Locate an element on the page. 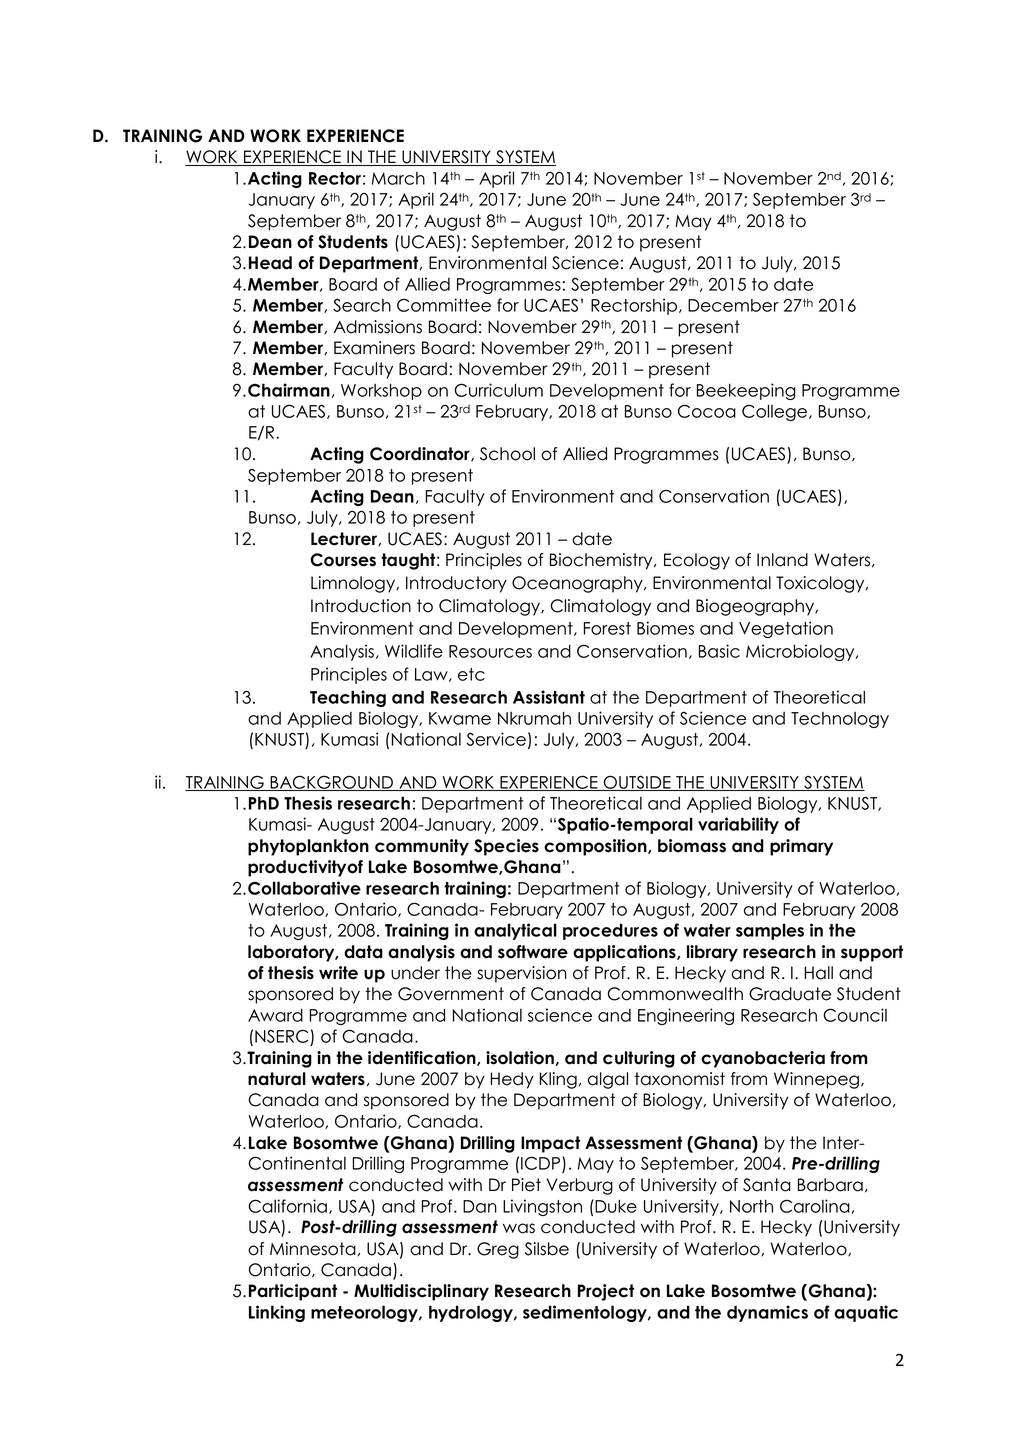  Minnesota is located at coordinates (313, 1249).
